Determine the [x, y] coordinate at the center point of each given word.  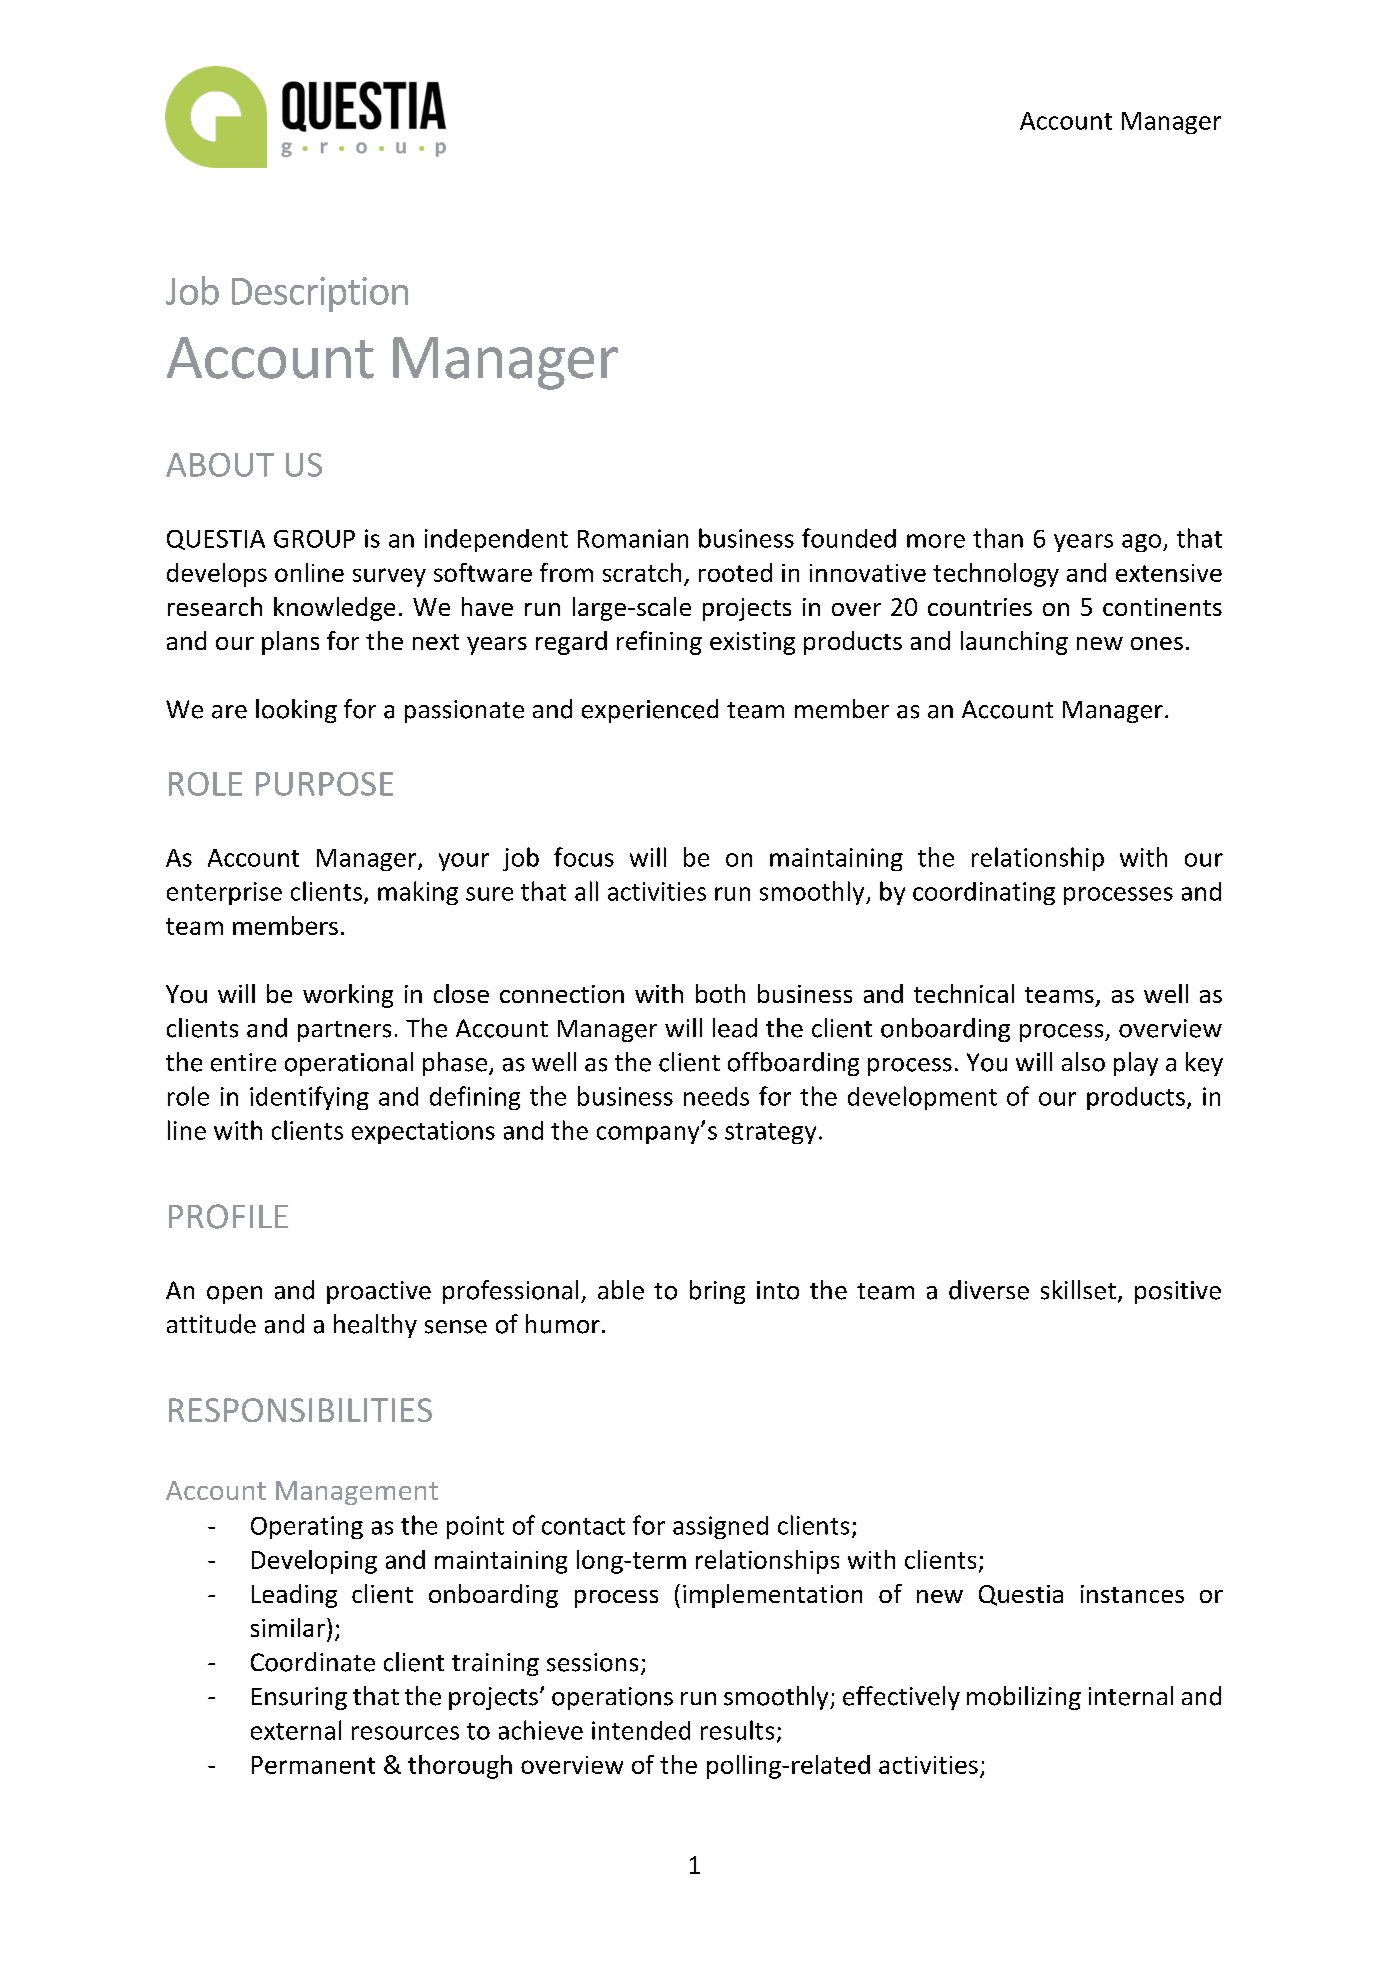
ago [1141, 543]
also [1083, 1062]
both [720, 993]
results [737, 1730]
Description [320, 294]
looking [296, 711]
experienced [650, 711]
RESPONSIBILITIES [300, 1410]
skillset [1078, 1290]
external [296, 1730]
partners [344, 1031]
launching [1014, 643]
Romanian [633, 538]
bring [717, 1292]
